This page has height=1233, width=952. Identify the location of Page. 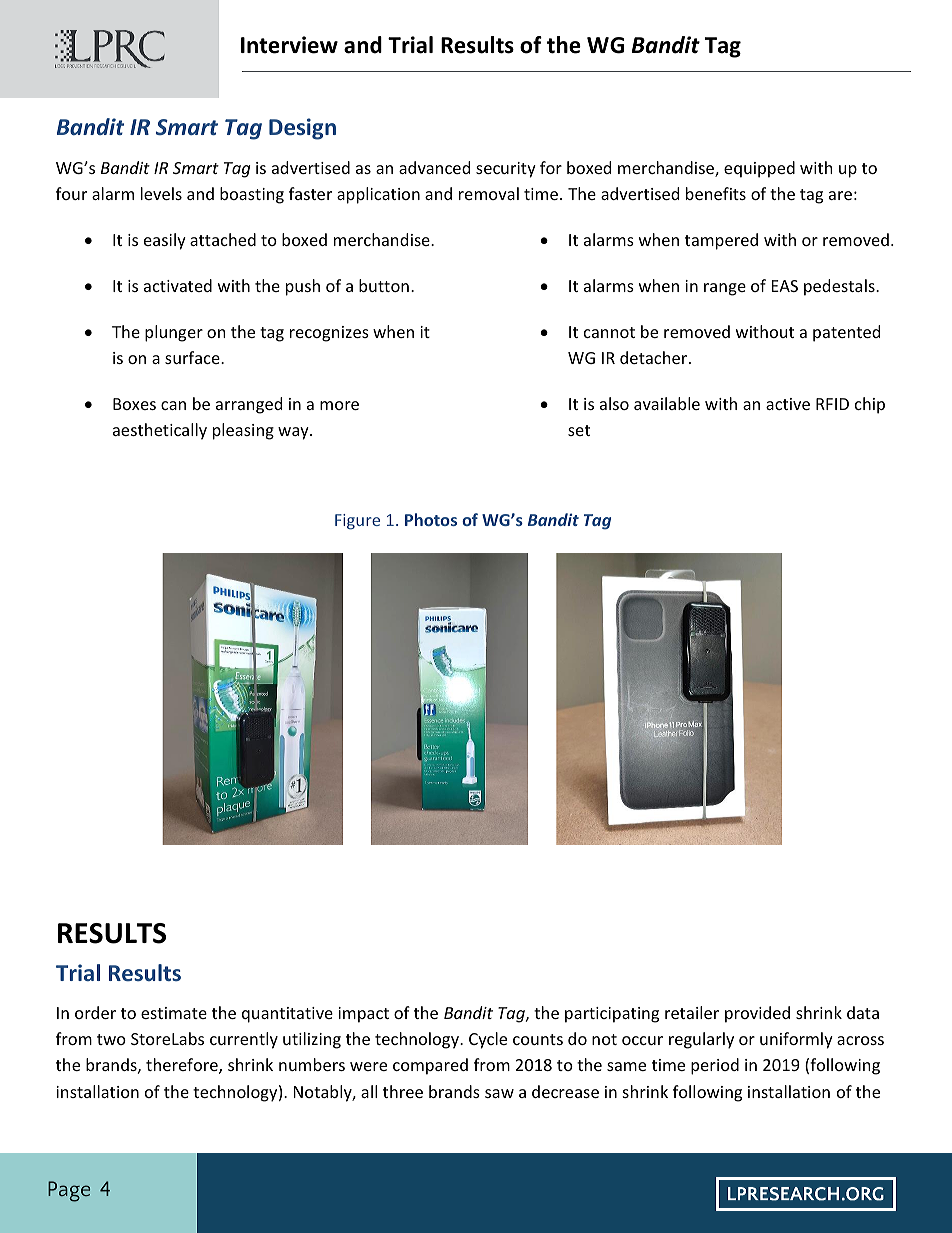
(69, 1191).
